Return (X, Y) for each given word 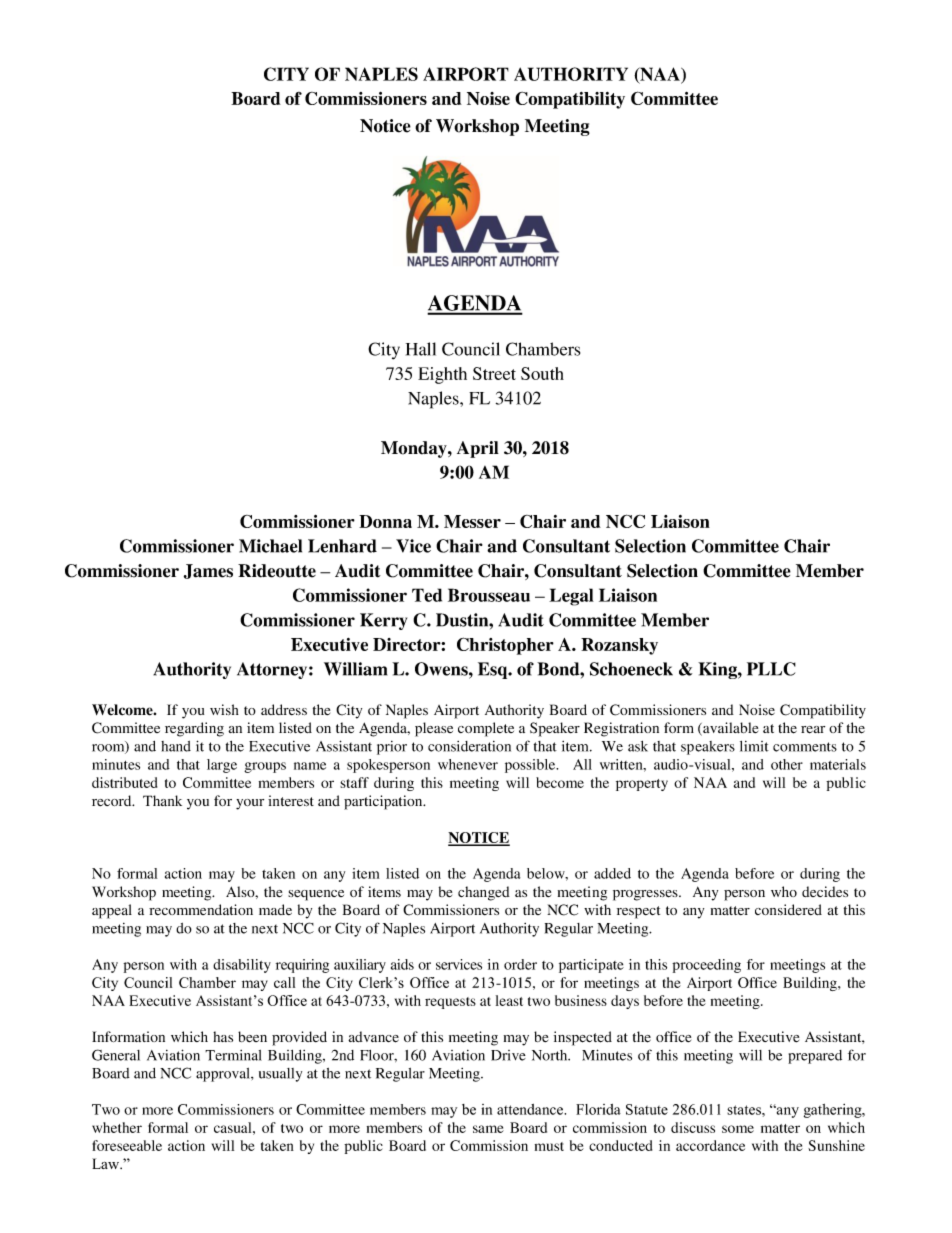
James (208, 571)
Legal (571, 597)
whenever (468, 764)
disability (242, 966)
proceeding (706, 966)
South (542, 373)
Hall (421, 349)
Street (494, 373)
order (520, 964)
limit (754, 746)
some (738, 1129)
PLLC (771, 669)
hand (176, 746)
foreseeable (127, 1145)
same (488, 1129)
